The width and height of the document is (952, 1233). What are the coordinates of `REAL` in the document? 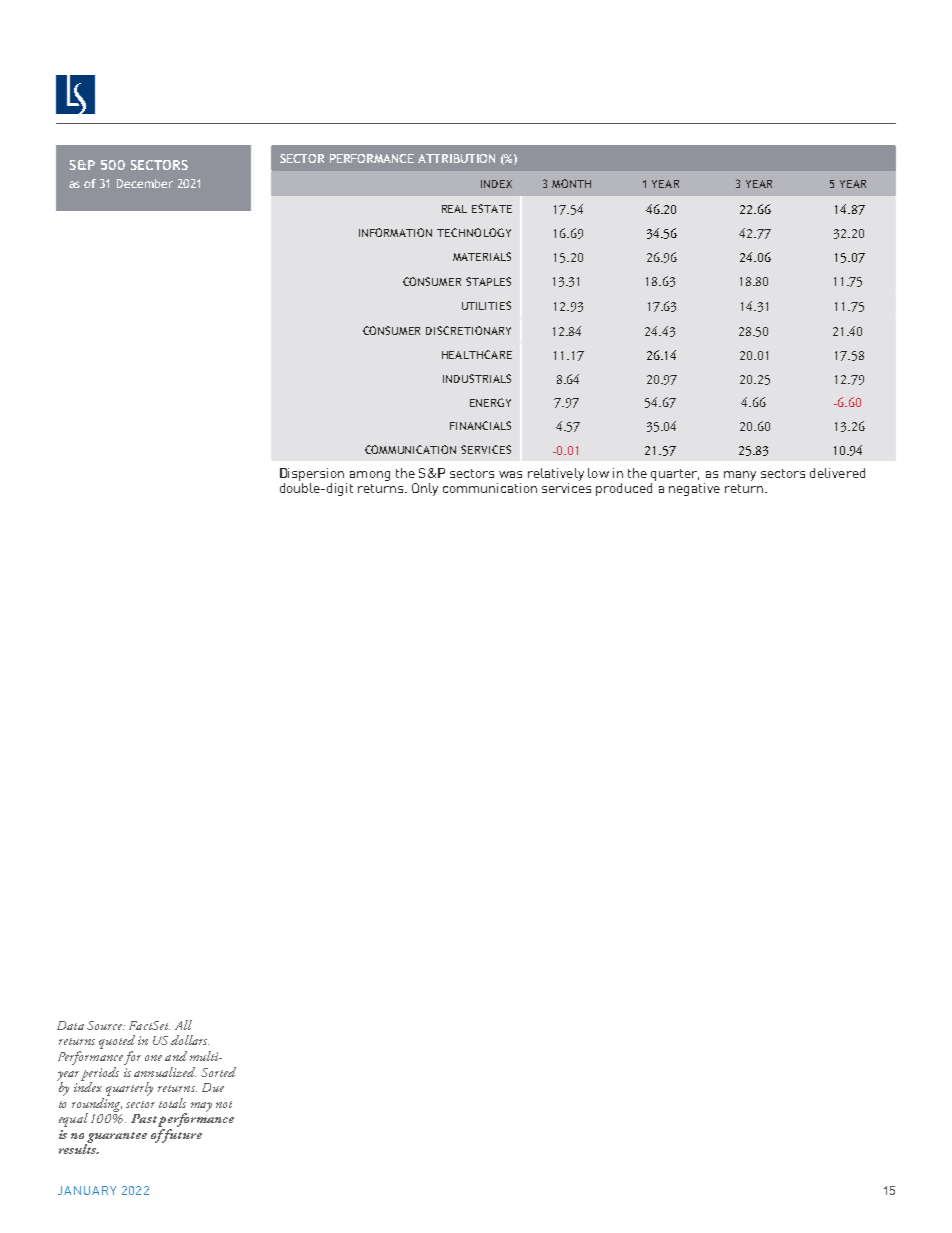 It's located at (454, 209).
